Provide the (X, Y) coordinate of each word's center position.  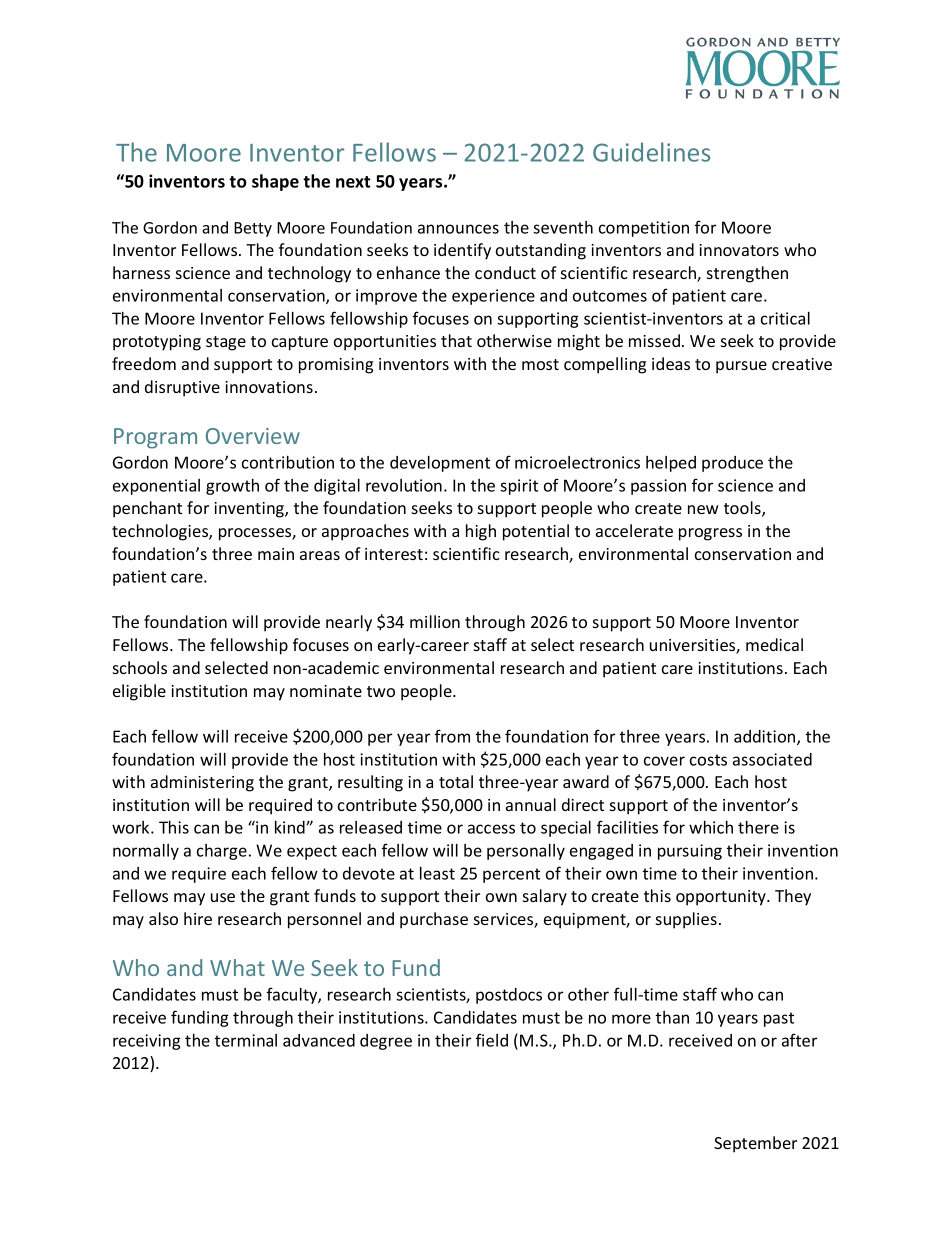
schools (140, 667)
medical (774, 644)
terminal (246, 1040)
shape (275, 182)
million (435, 621)
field (492, 1040)
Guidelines (651, 152)
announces (458, 229)
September (755, 1144)
